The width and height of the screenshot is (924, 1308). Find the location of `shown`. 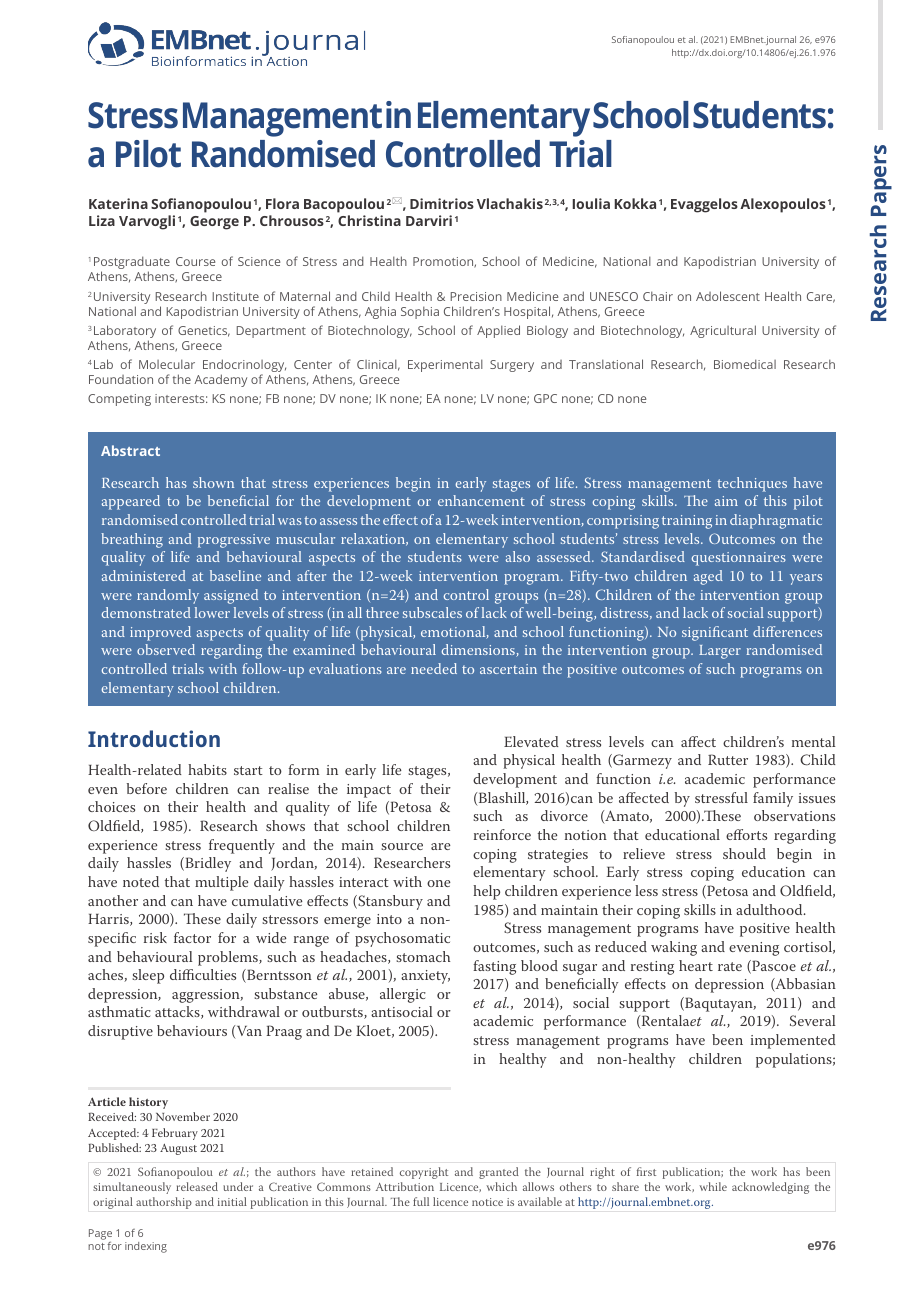

shown is located at coordinates (213, 482).
